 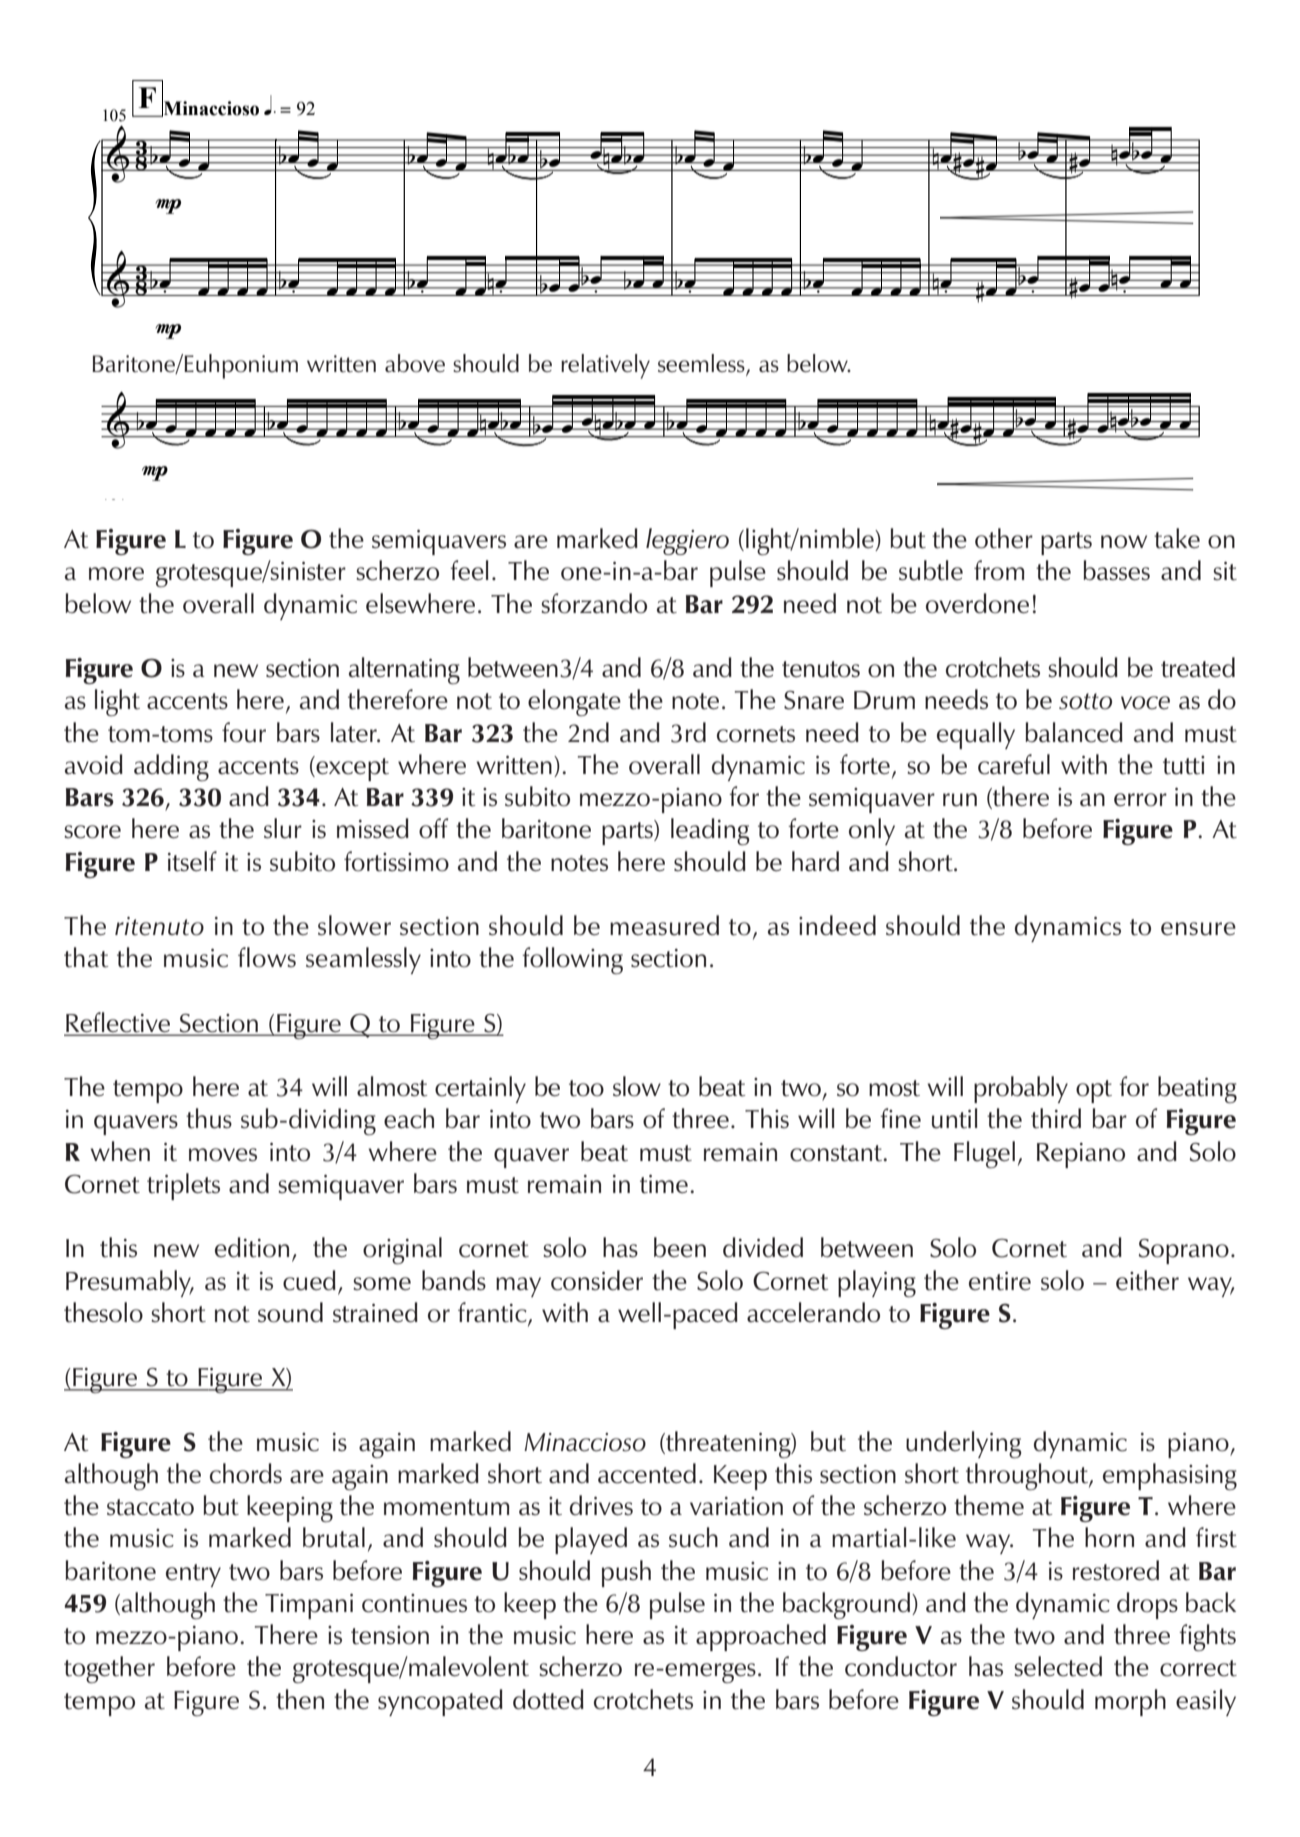 What do you see at coordinates (300, 1699) in the document?
I see `then` at bounding box center [300, 1699].
